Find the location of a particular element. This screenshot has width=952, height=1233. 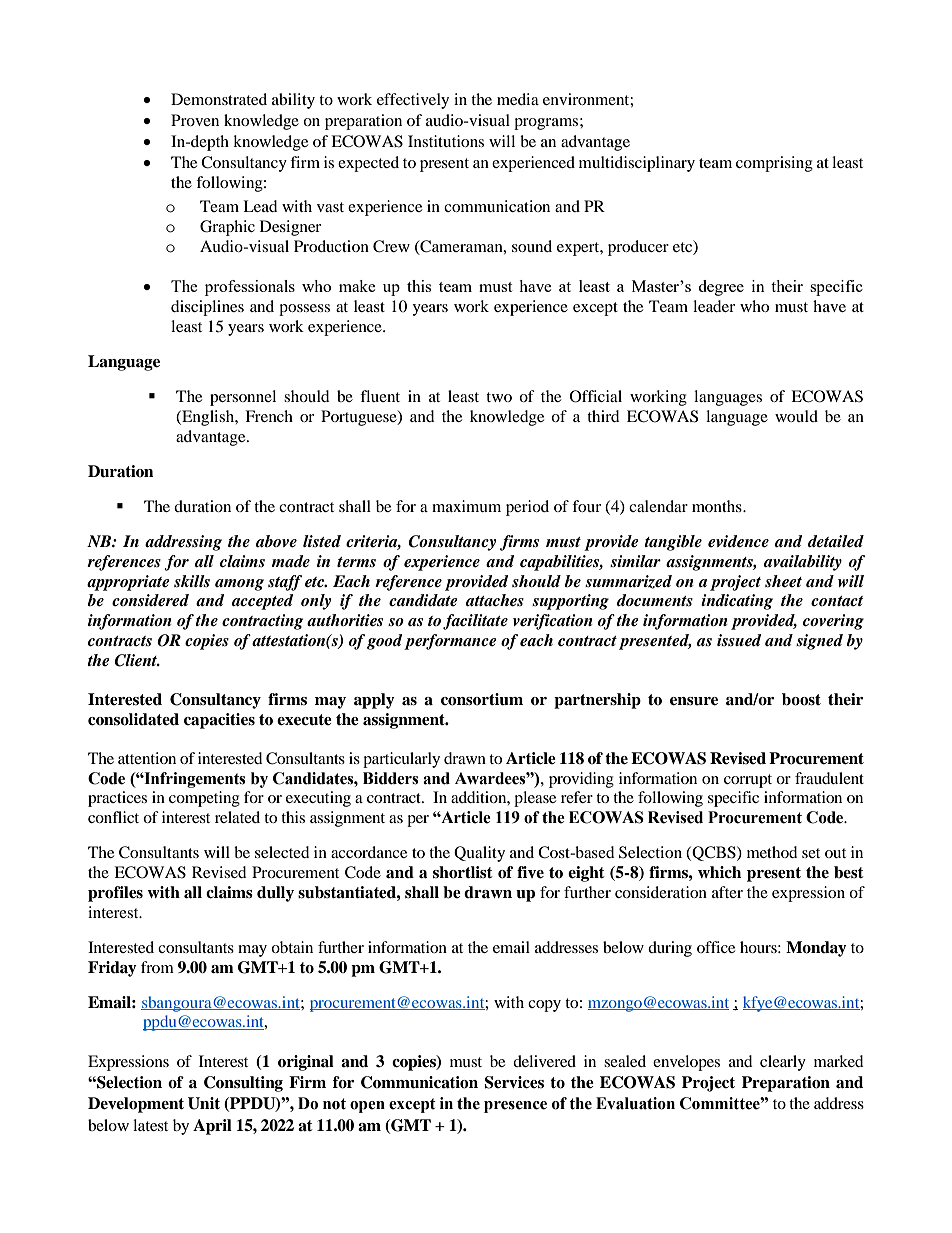

maximum is located at coordinates (466, 506).
